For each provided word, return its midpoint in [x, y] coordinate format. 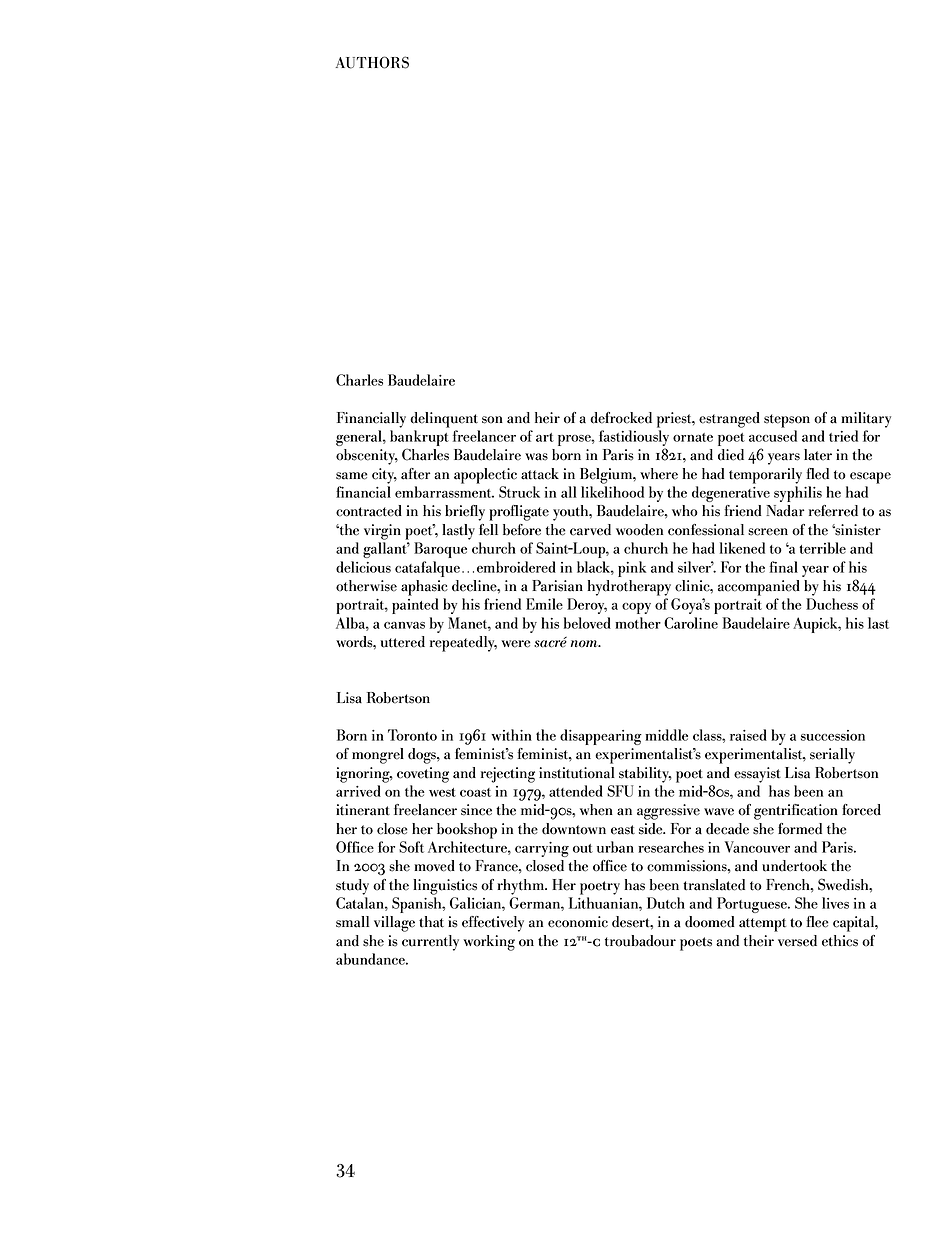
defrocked [621, 418]
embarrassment [444, 492]
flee [817, 922]
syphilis [798, 494]
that [431, 922]
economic [578, 922]
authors [372, 62]
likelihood [612, 492]
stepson [787, 421]
